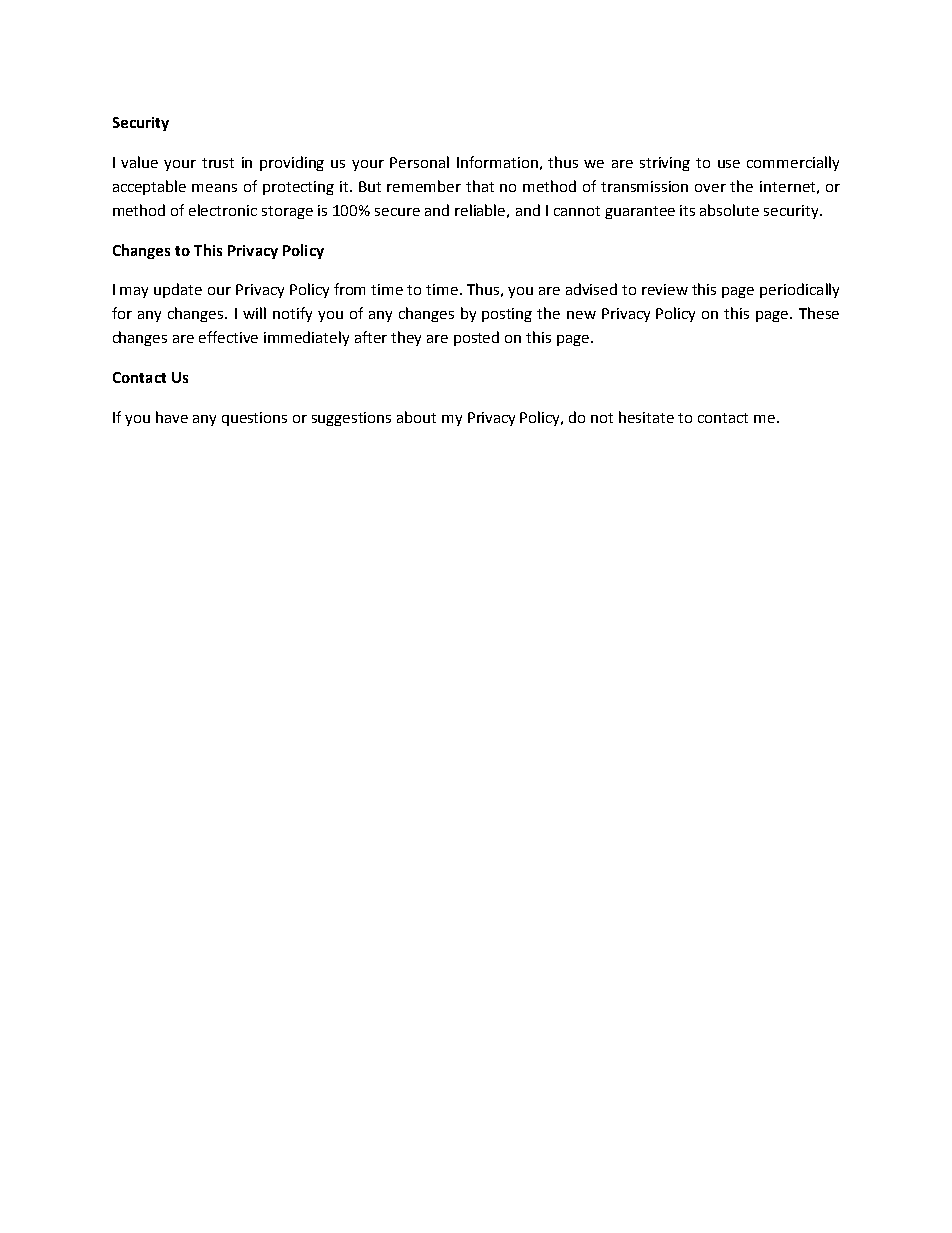 The height and width of the image is (1233, 952). What do you see at coordinates (419, 162) in the image?
I see `Personal` at bounding box center [419, 162].
